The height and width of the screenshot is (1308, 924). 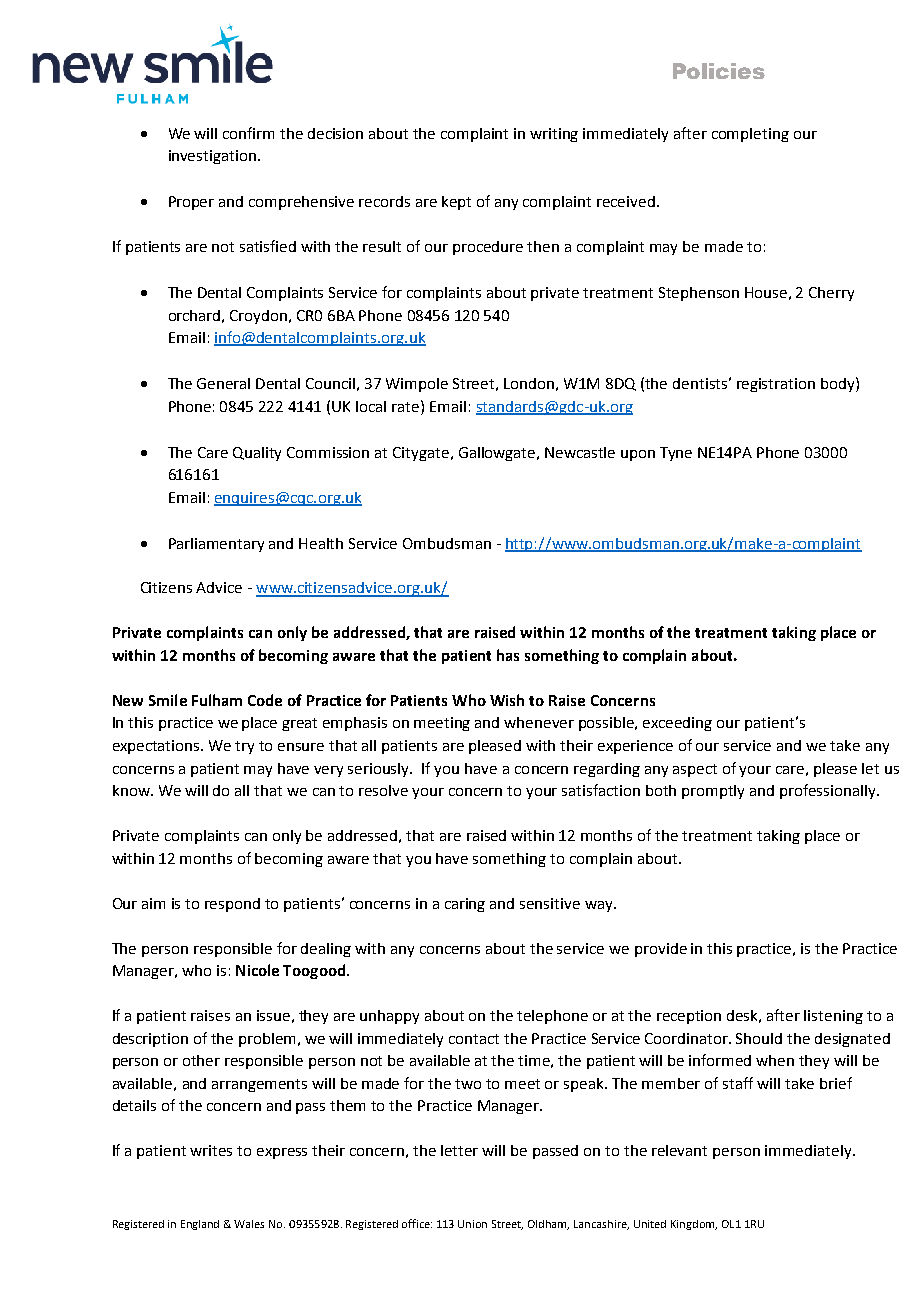 I want to click on Tyne, so click(x=676, y=454).
